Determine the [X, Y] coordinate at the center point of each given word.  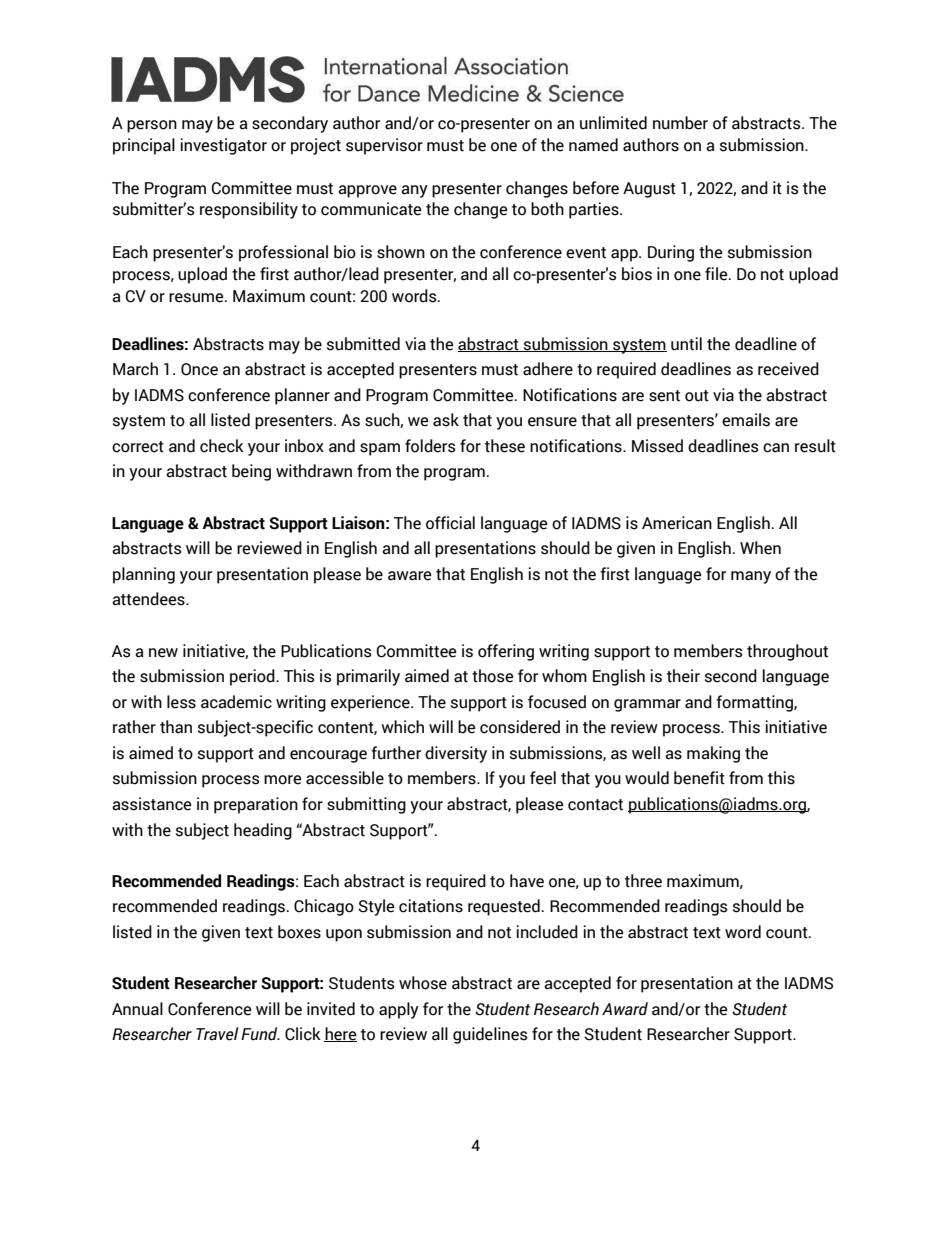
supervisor [384, 146]
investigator [224, 146]
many [751, 577]
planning [144, 575]
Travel [217, 1034]
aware [409, 576]
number [680, 123]
